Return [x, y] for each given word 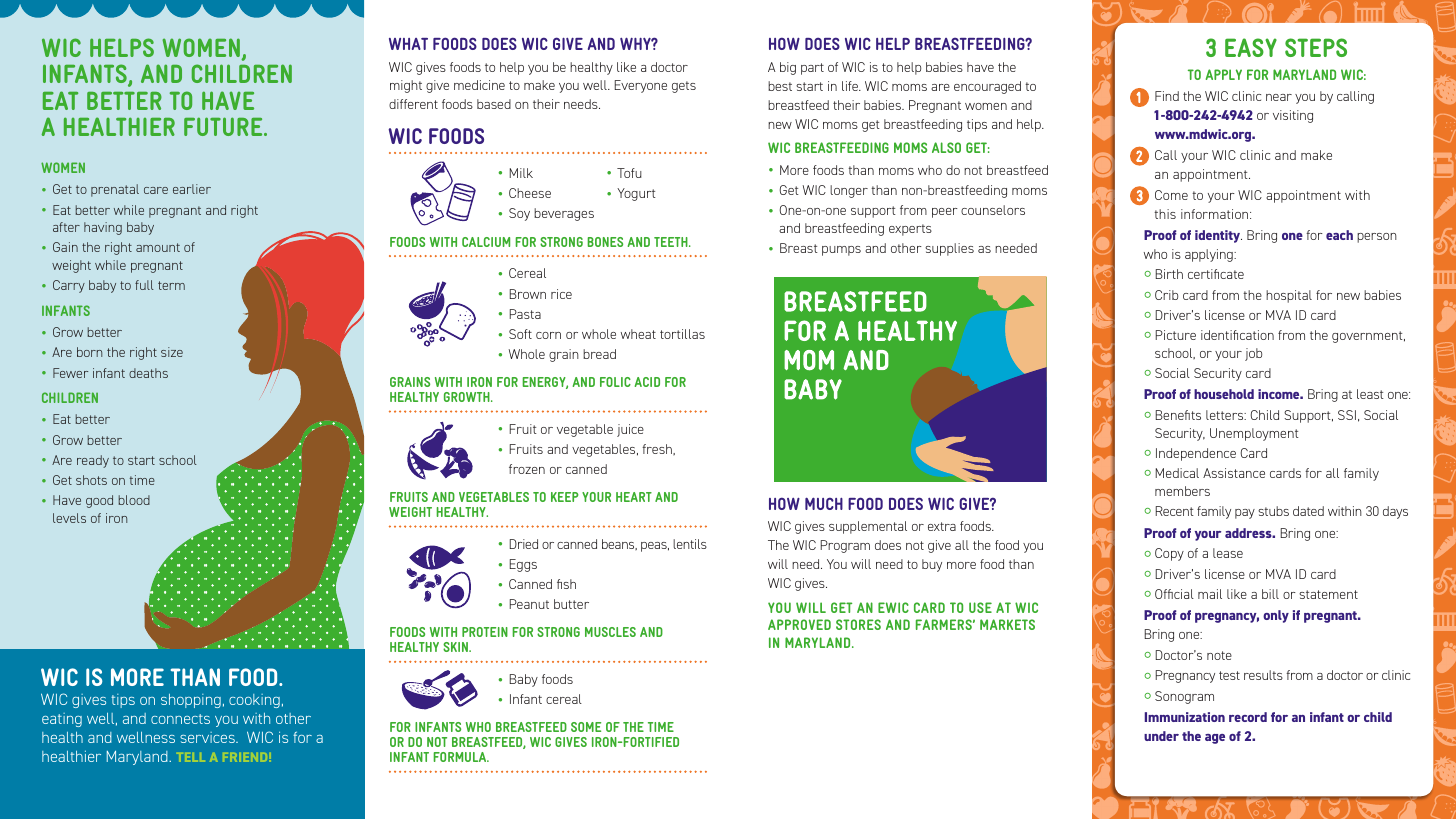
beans [619, 544]
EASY [1251, 47]
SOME [586, 727]
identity [1218, 236]
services [208, 737]
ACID [647, 382]
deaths [148, 373]
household [1224, 394]
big [788, 68]
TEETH [672, 242]
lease [1228, 553]
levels [69, 518]
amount [158, 247]
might [406, 86]
